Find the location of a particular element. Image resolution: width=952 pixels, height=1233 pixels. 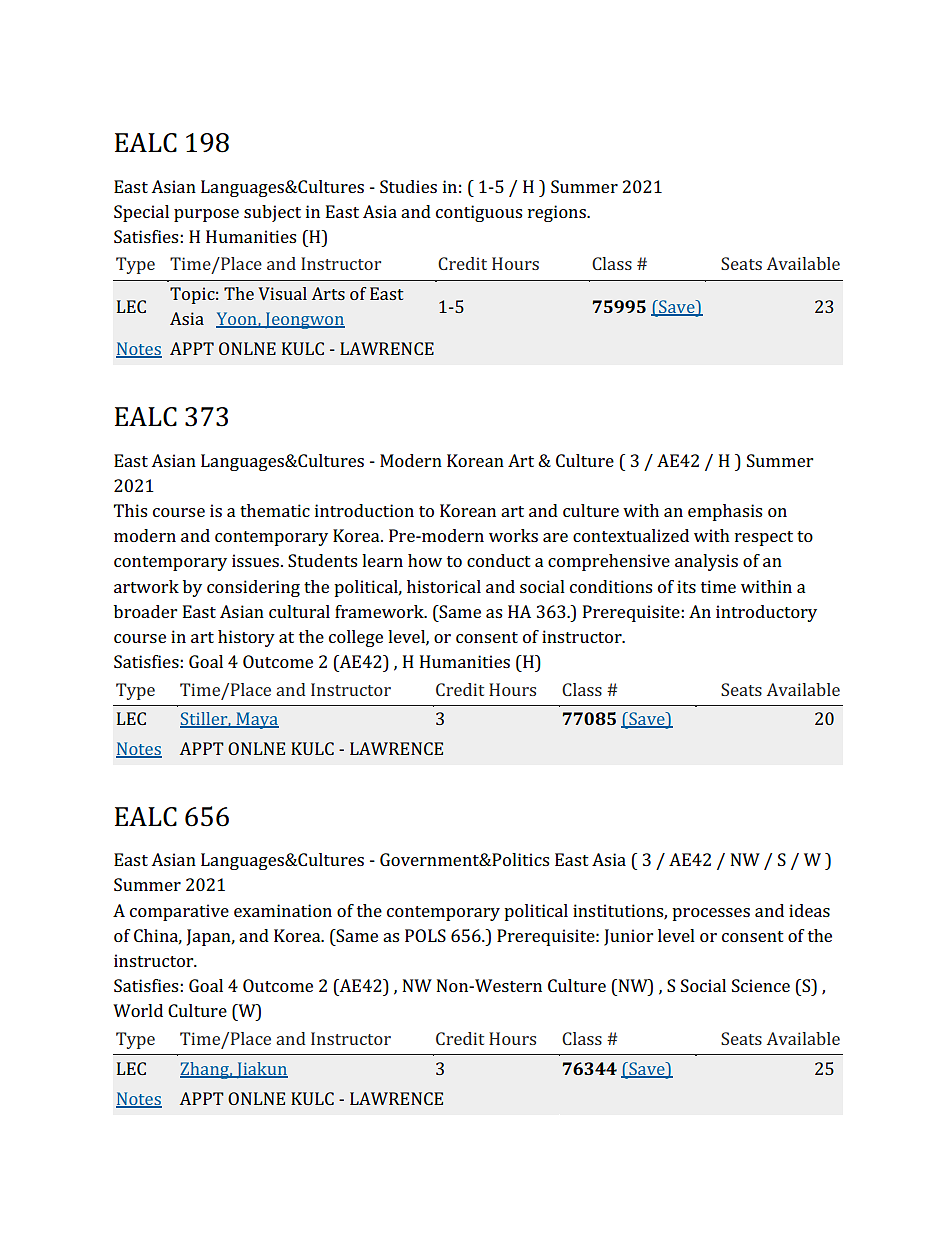

considering is located at coordinates (253, 588).
